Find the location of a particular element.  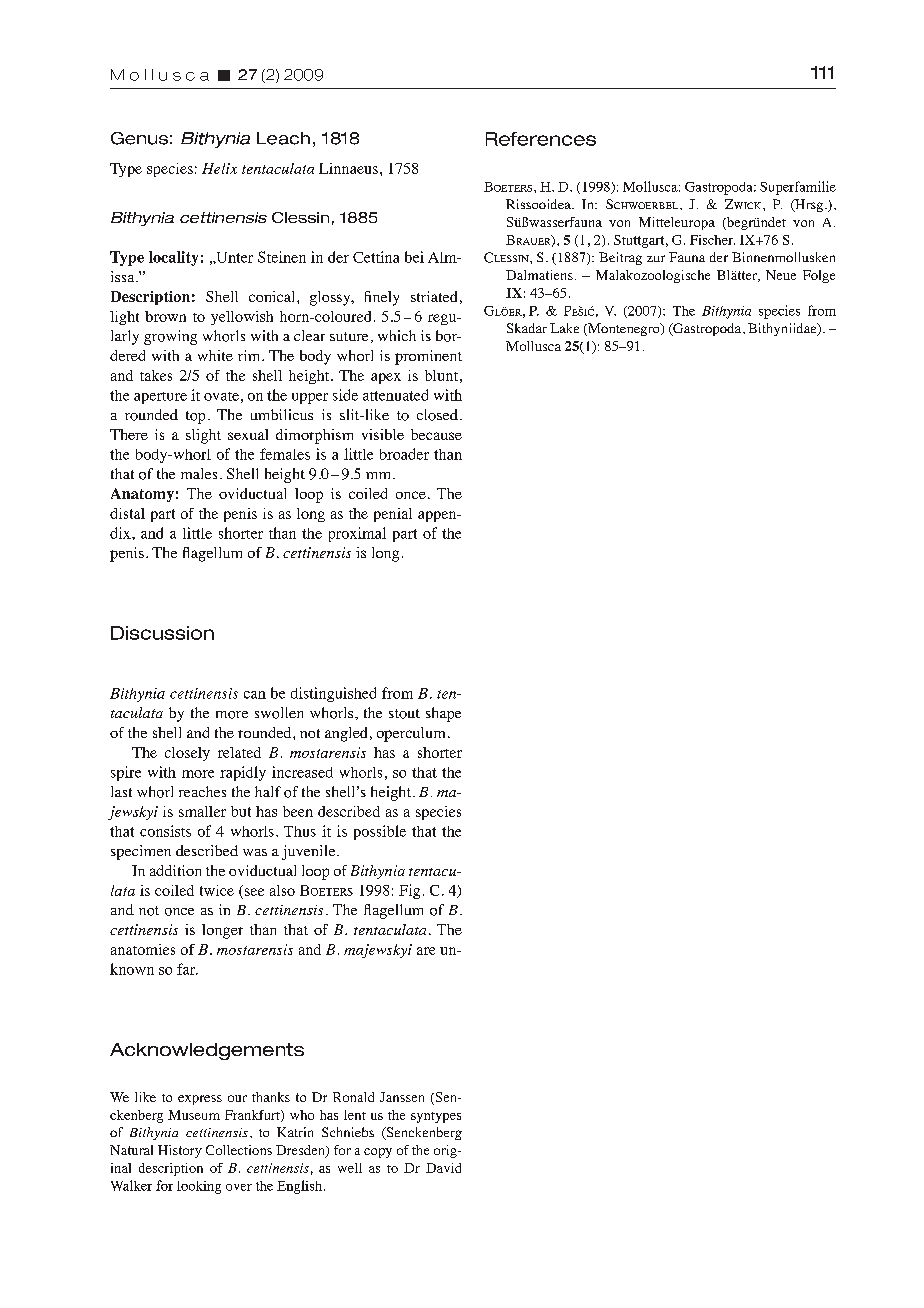

Montenegro is located at coordinates (624, 329).
